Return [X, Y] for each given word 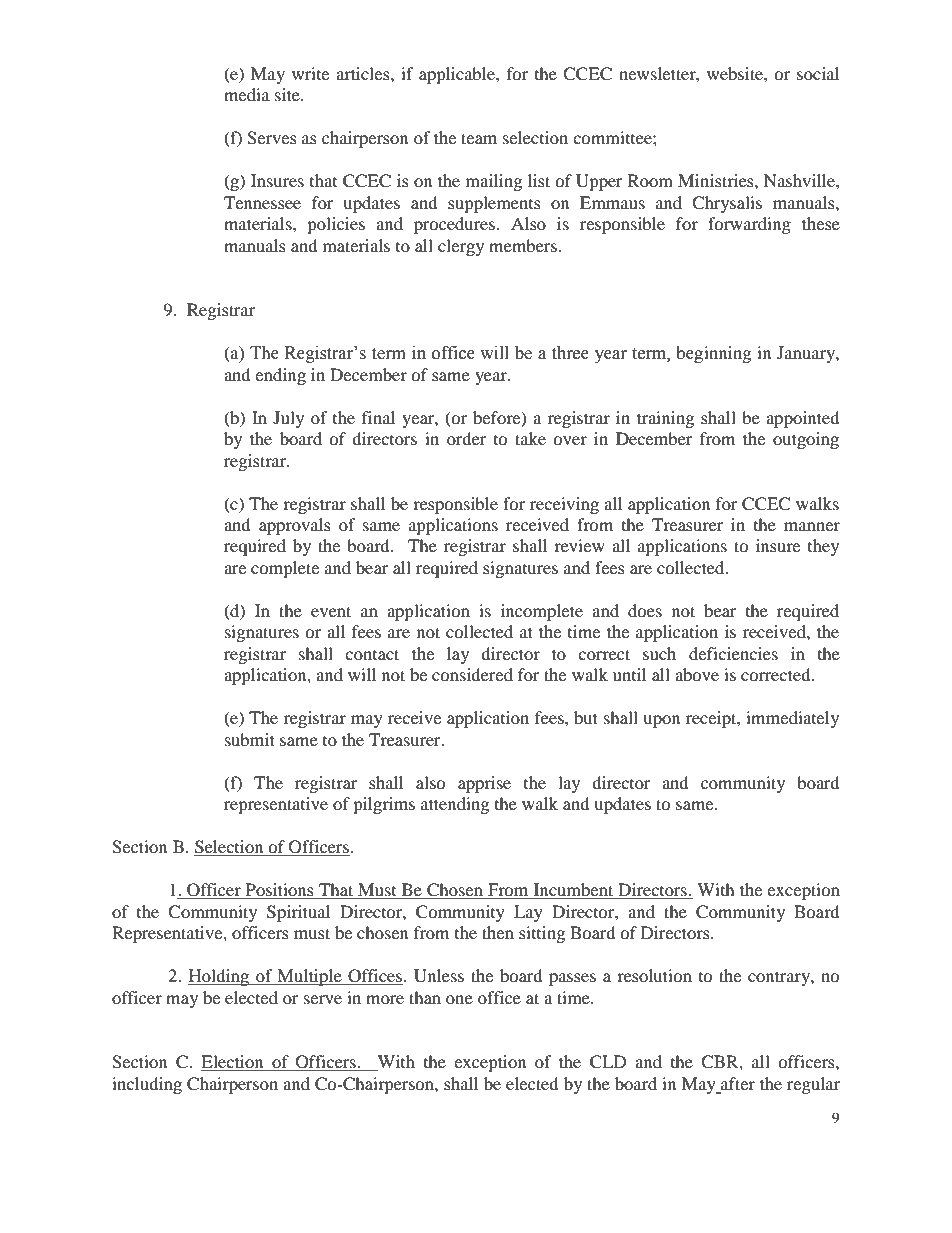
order [466, 438]
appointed [803, 419]
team [479, 138]
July [288, 419]
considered [472, 674]
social [818, 73]
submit [250, 739]
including [147, 1085]
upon [661, 721]
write [310, 73]
